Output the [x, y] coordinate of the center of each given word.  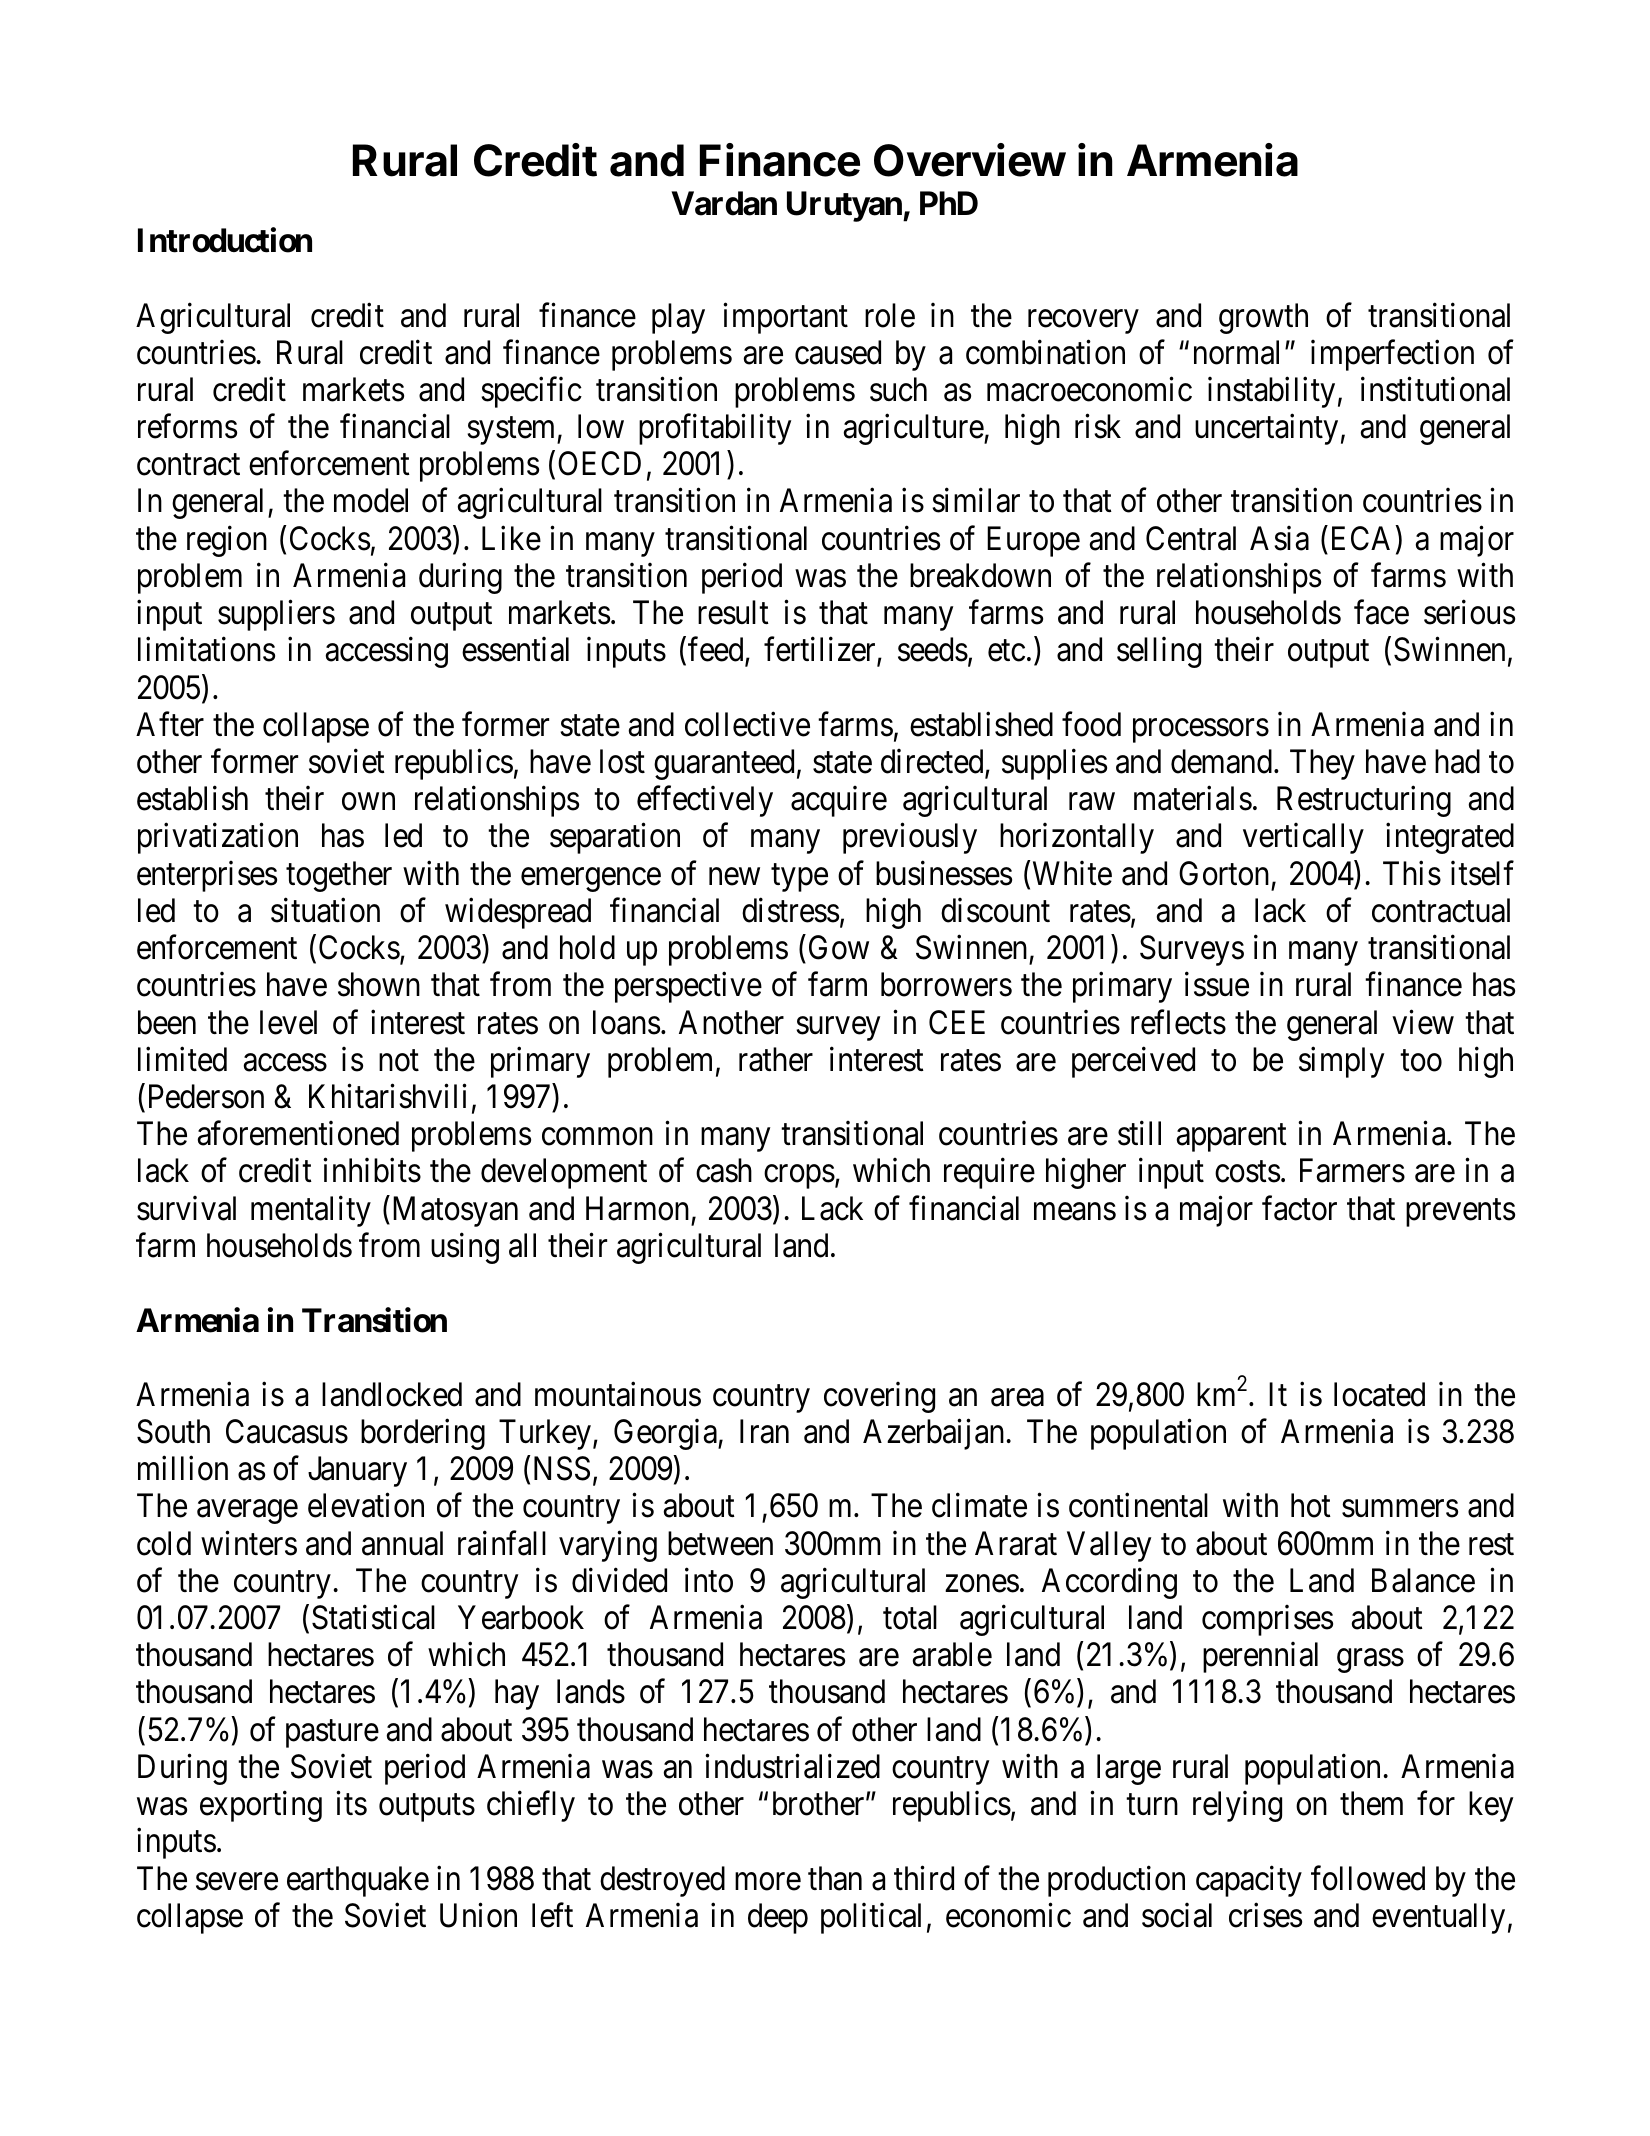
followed [1368, 1878]
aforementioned [298, 1133]
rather [776, 1059]
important [785, 318]
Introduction [225, 240]
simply [1341, 1062]
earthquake [358, 1881]
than [835, 1878]
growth [1263, 318]
